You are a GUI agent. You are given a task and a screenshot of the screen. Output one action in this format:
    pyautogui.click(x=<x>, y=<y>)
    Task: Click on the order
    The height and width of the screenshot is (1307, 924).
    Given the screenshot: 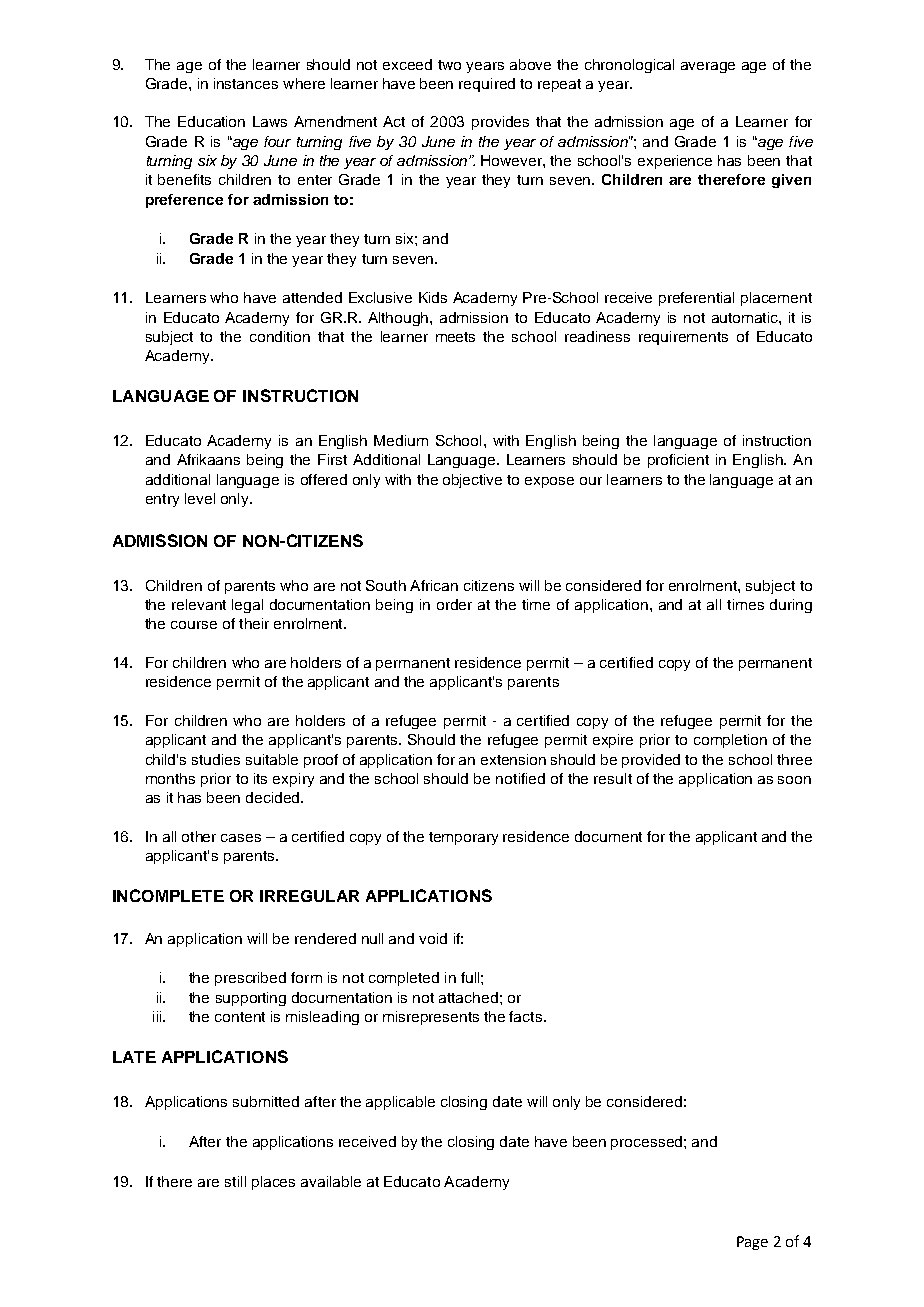 What is the action you would take?
    pyautogui.click(x=454, y=604)
